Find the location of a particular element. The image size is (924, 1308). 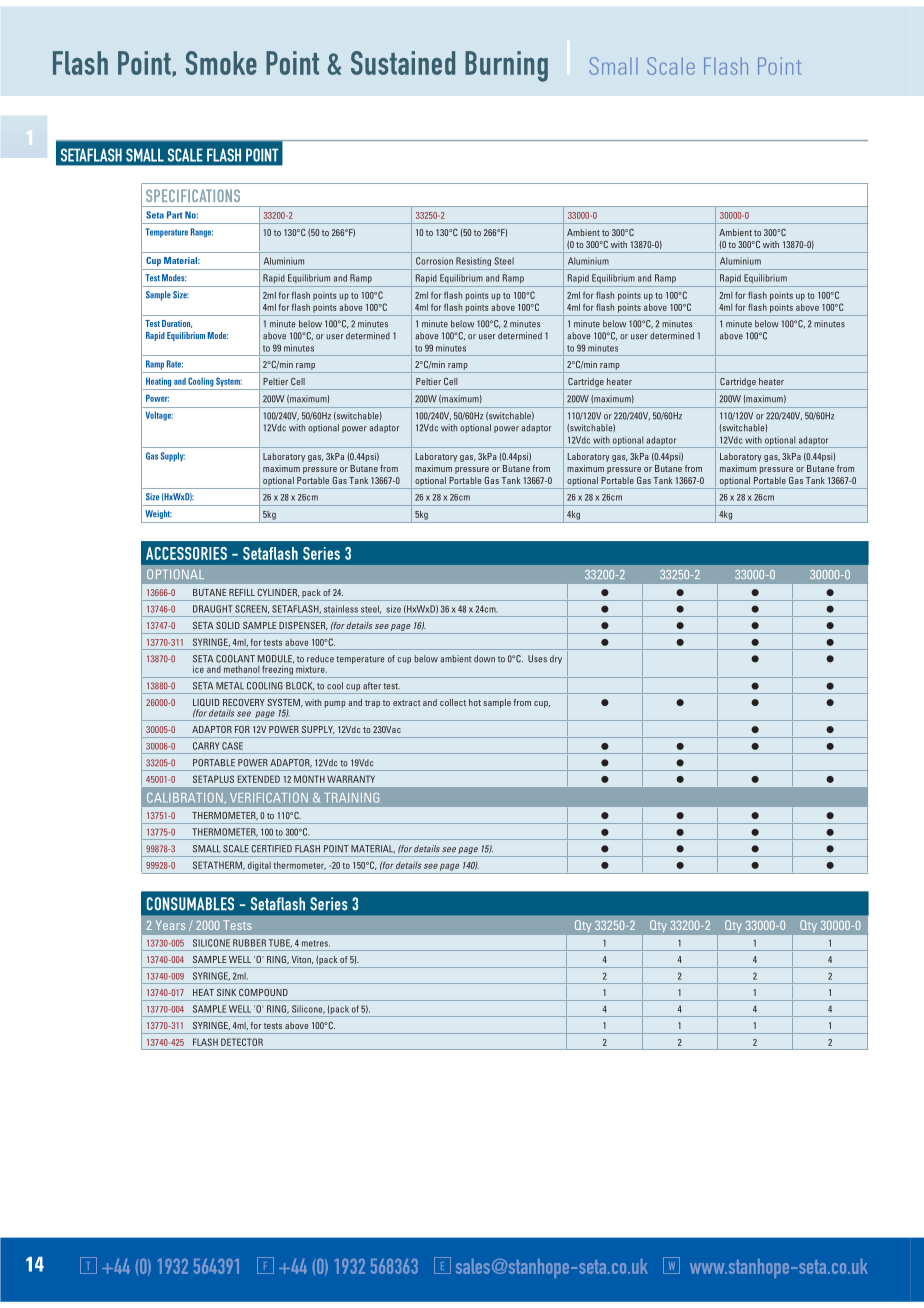

Smoke is located at coordinates (221, 63).
